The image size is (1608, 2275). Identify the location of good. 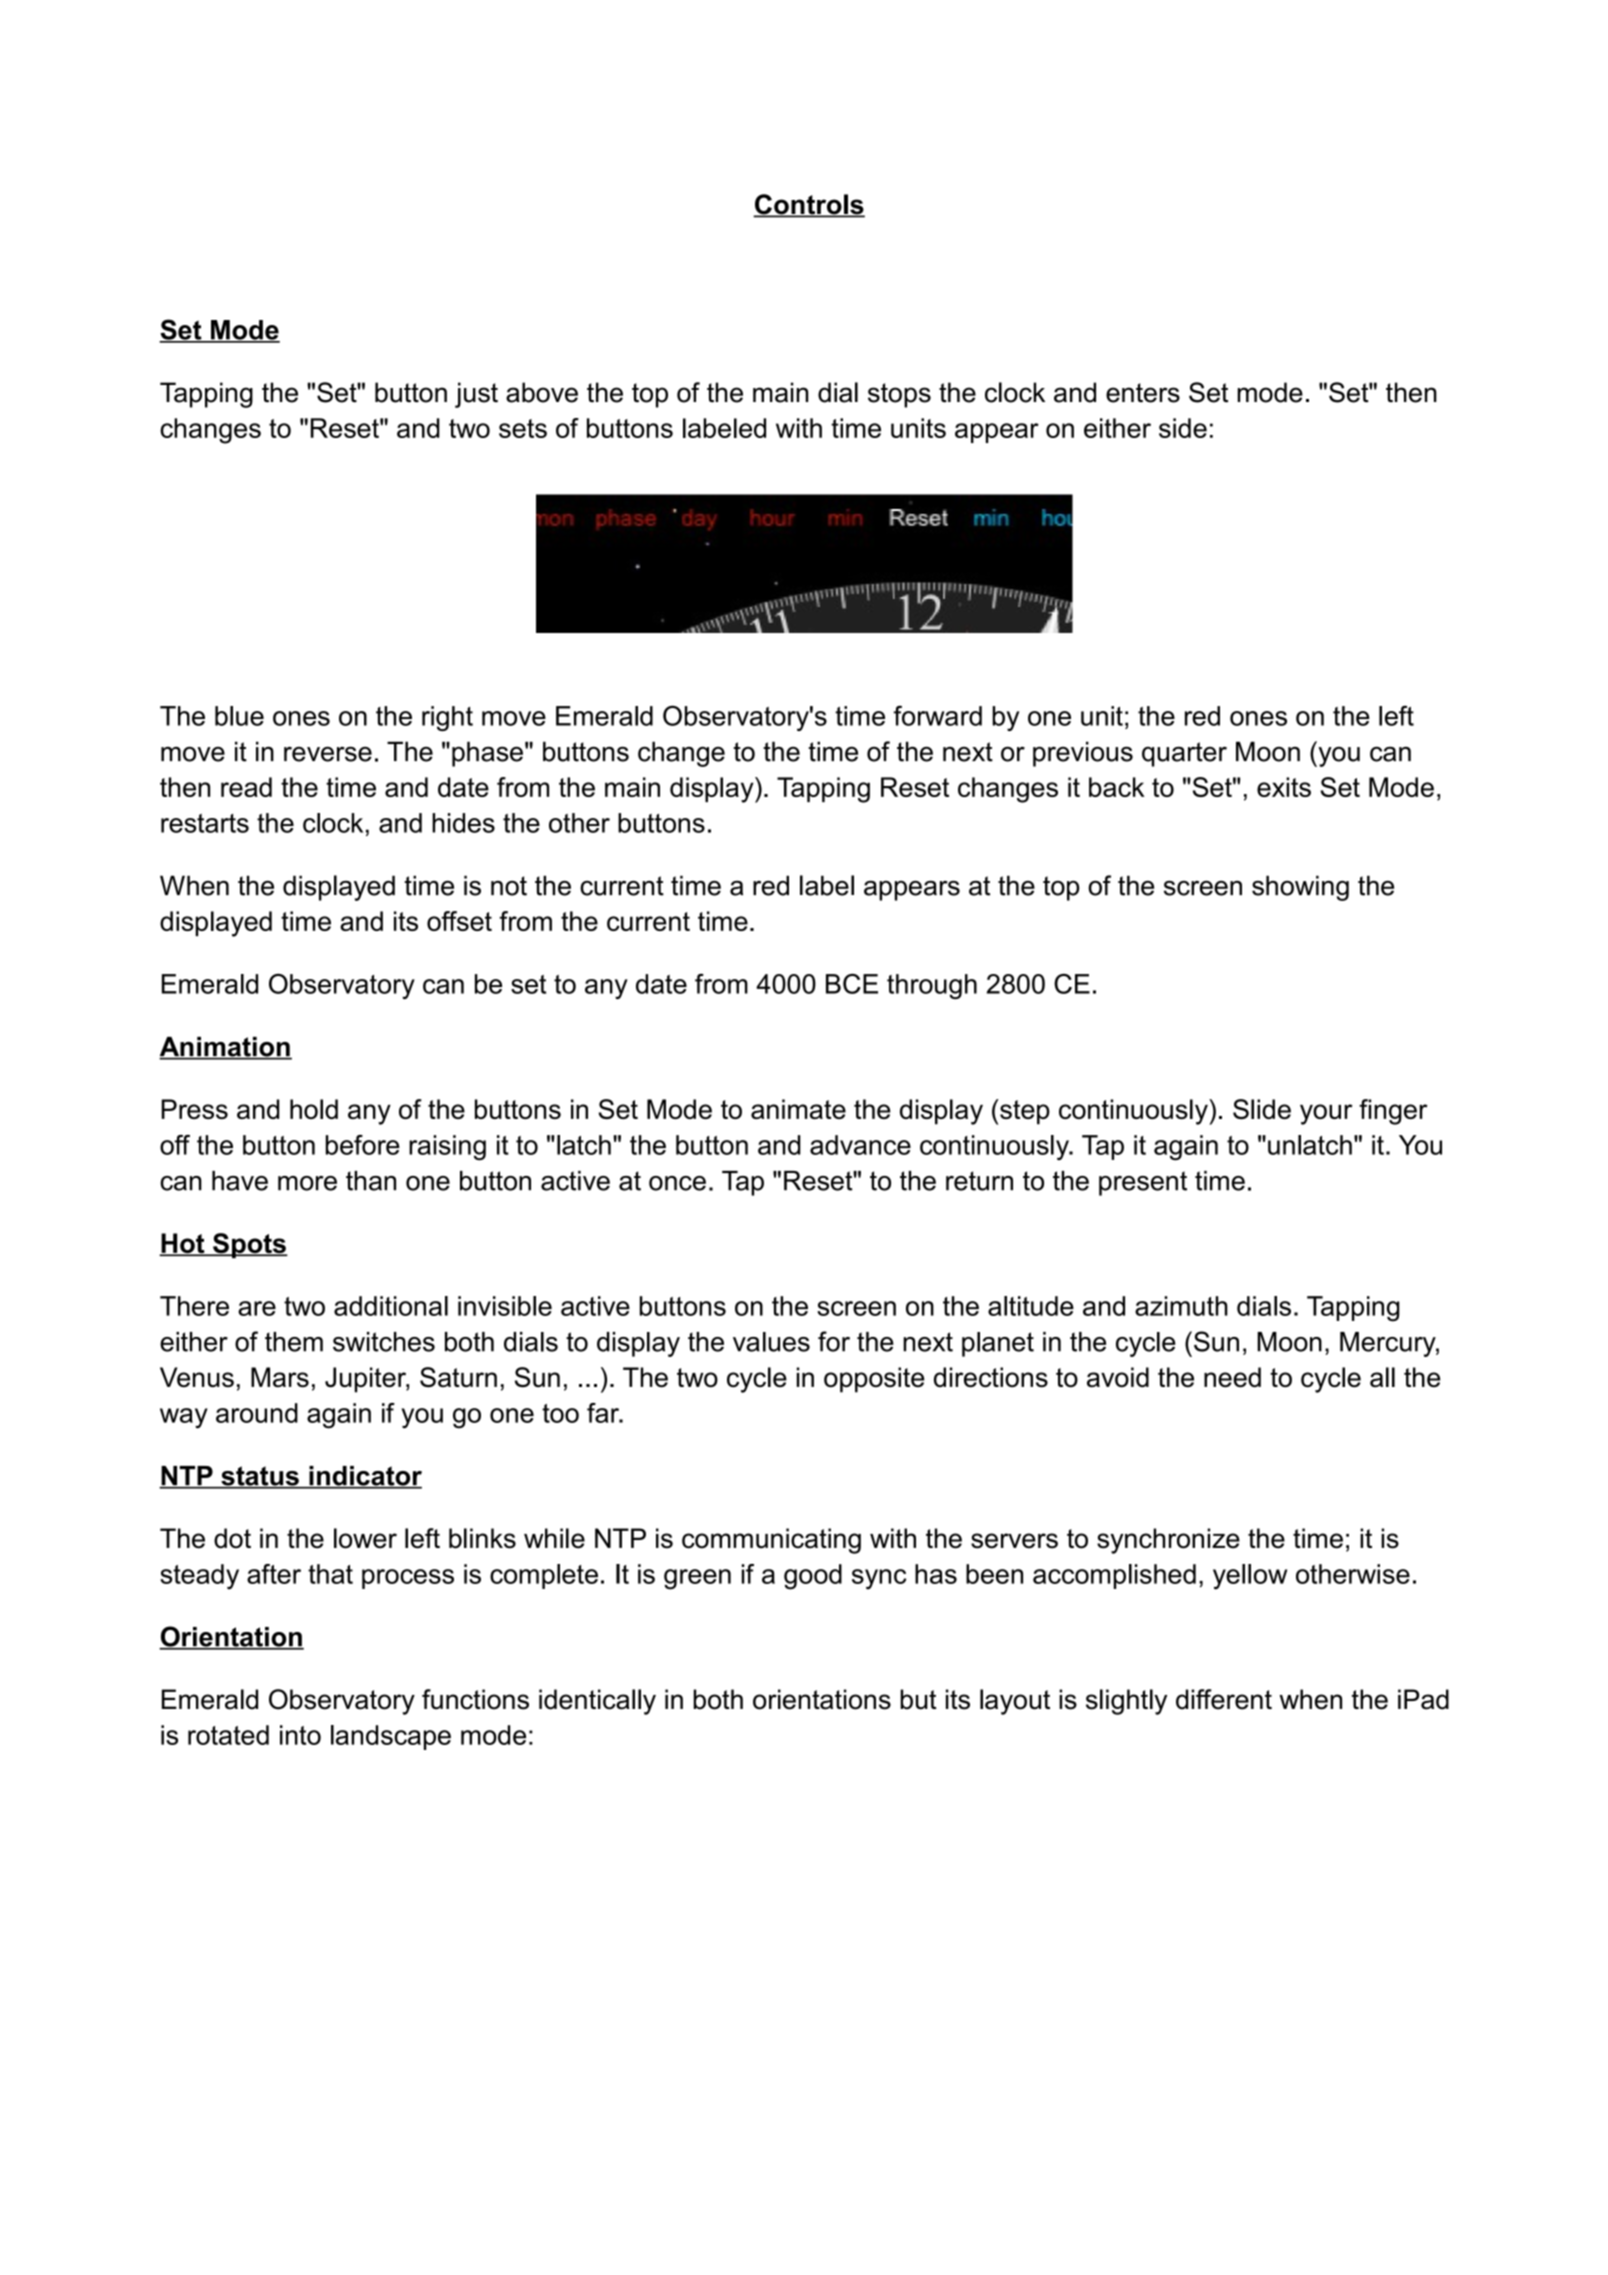
(813, 1577).
